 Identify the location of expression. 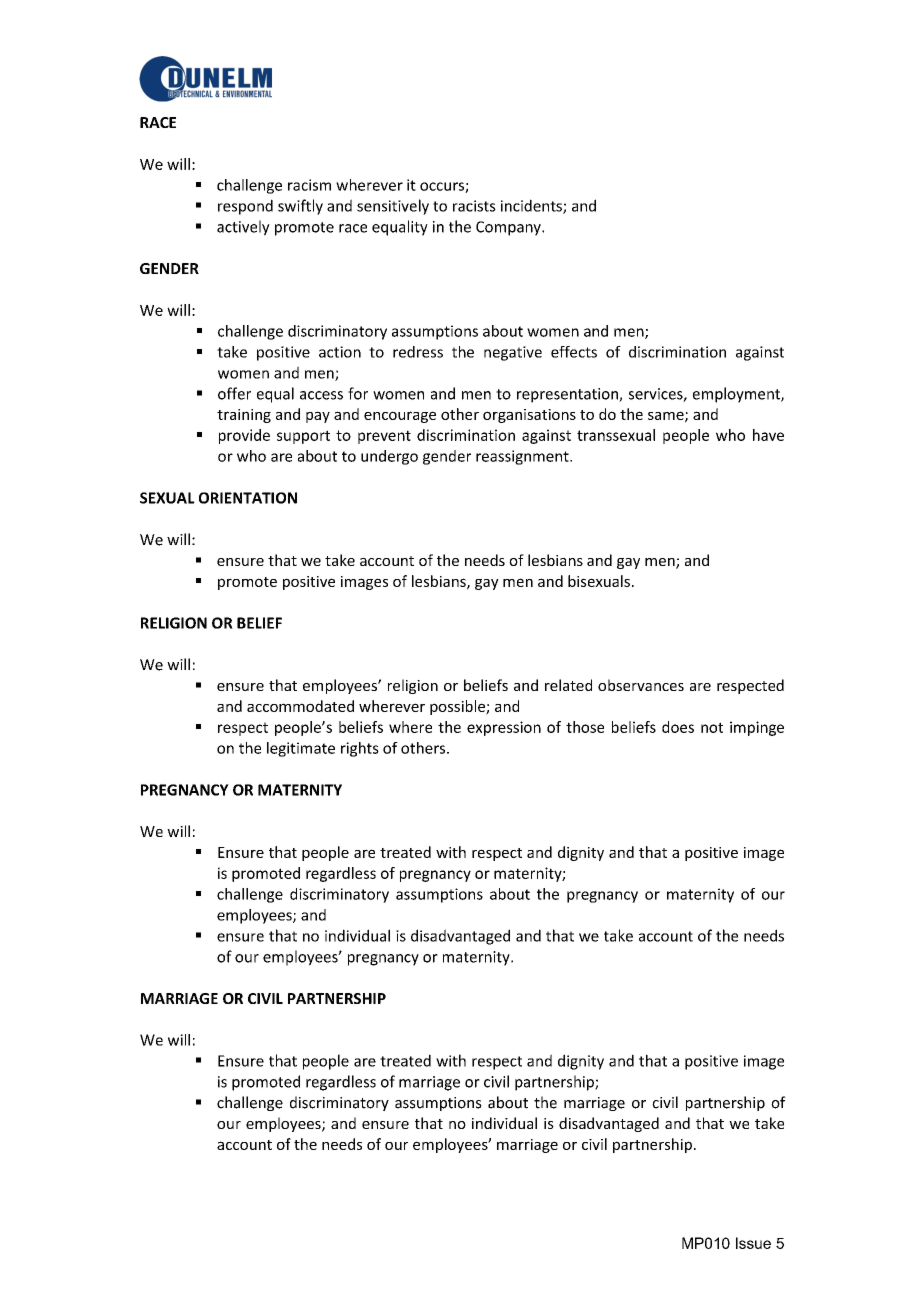
(504, 728).
